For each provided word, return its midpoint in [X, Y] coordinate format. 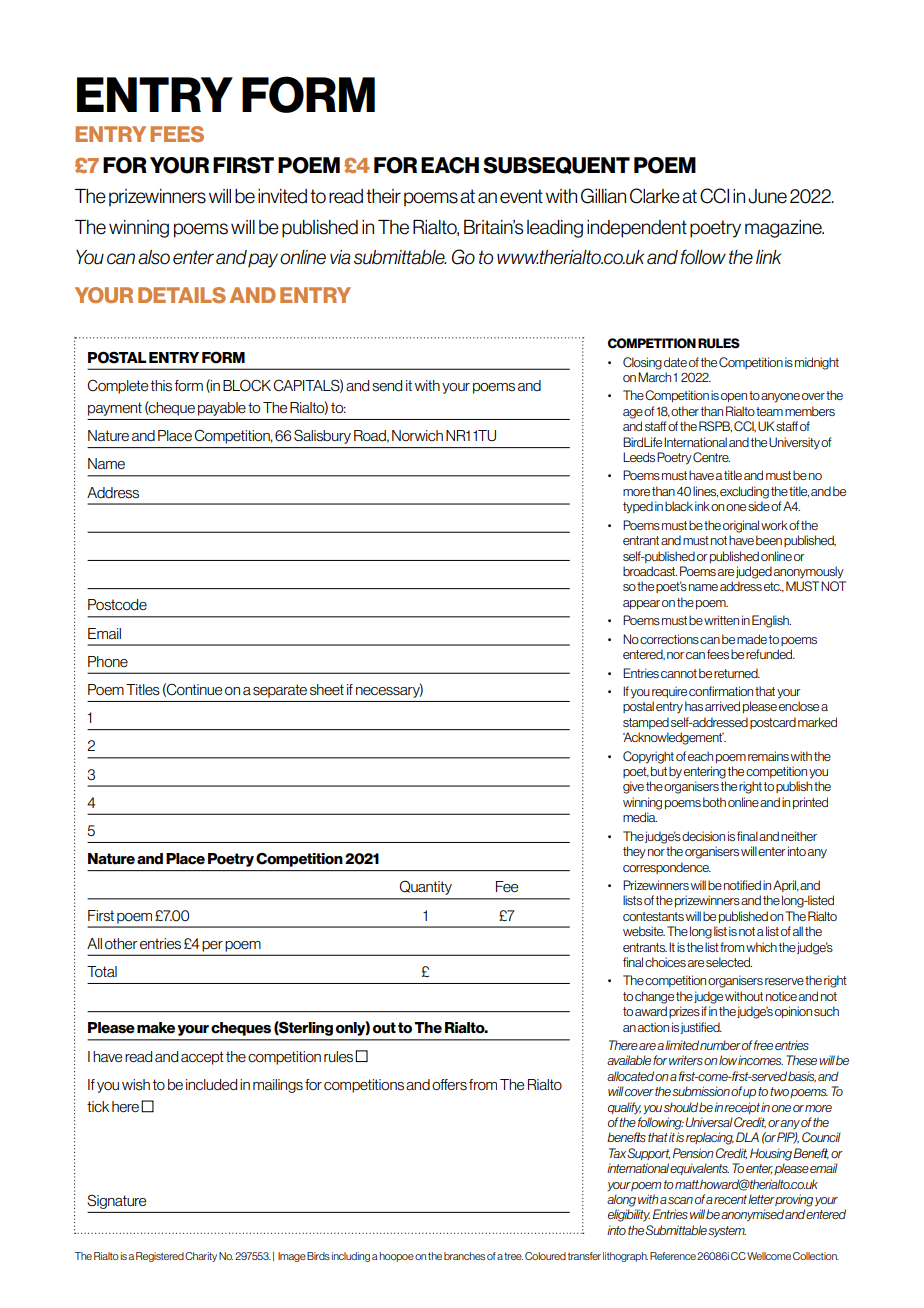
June [767, 196]
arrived [722, 706]
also [154, 257]
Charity [201, 1257]
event [521, 196]
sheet [327, 690]
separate [280, 691]
